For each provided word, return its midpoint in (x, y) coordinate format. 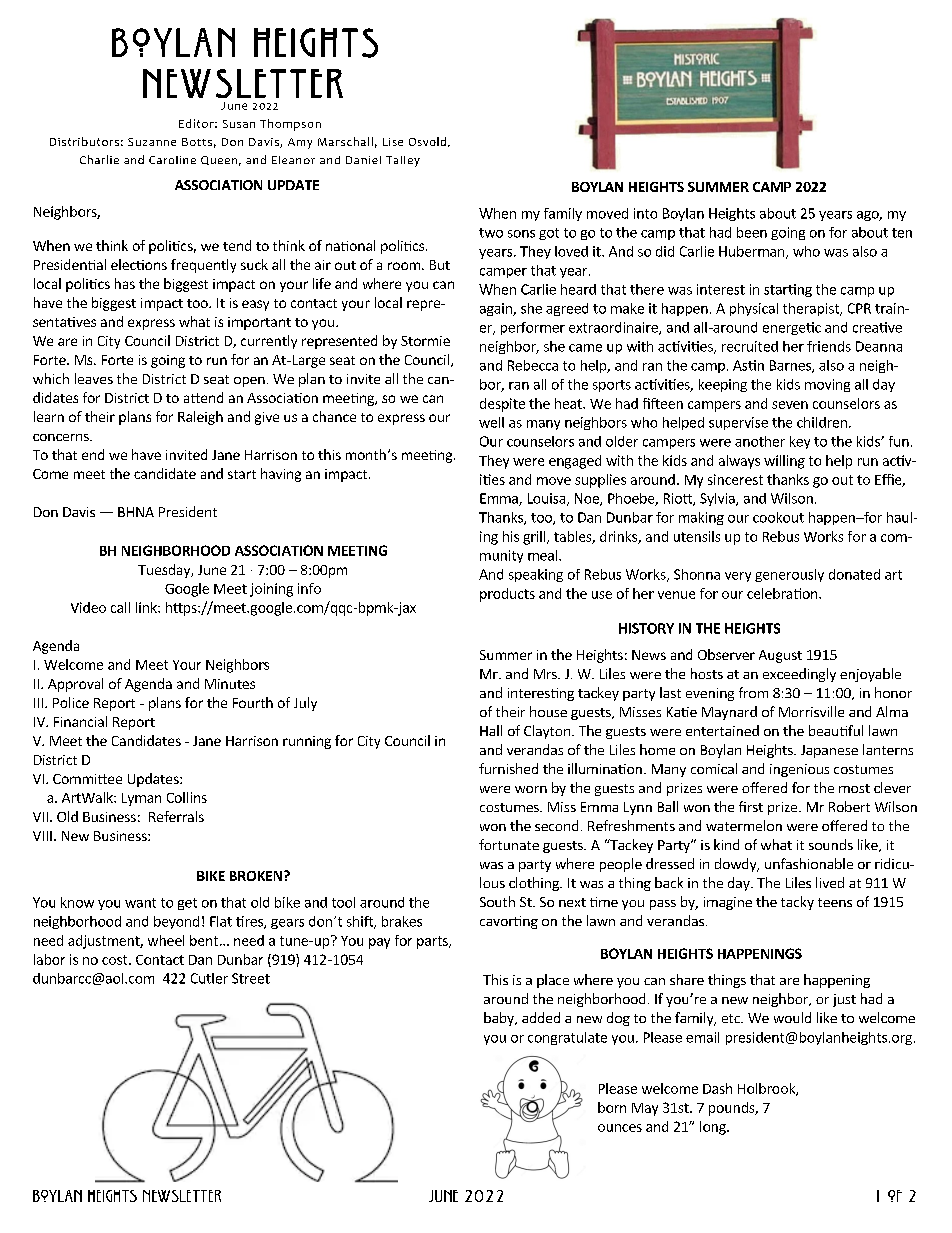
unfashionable (809, 863)
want (140, 903)
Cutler (209, 978)
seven (790, 405)
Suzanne (152, 142)
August (780, 656)
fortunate (509, 844)
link (147, 607)
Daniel (363, 160)
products (507, 595)
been (752, 232)
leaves (94, 378)
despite (502, 405)
